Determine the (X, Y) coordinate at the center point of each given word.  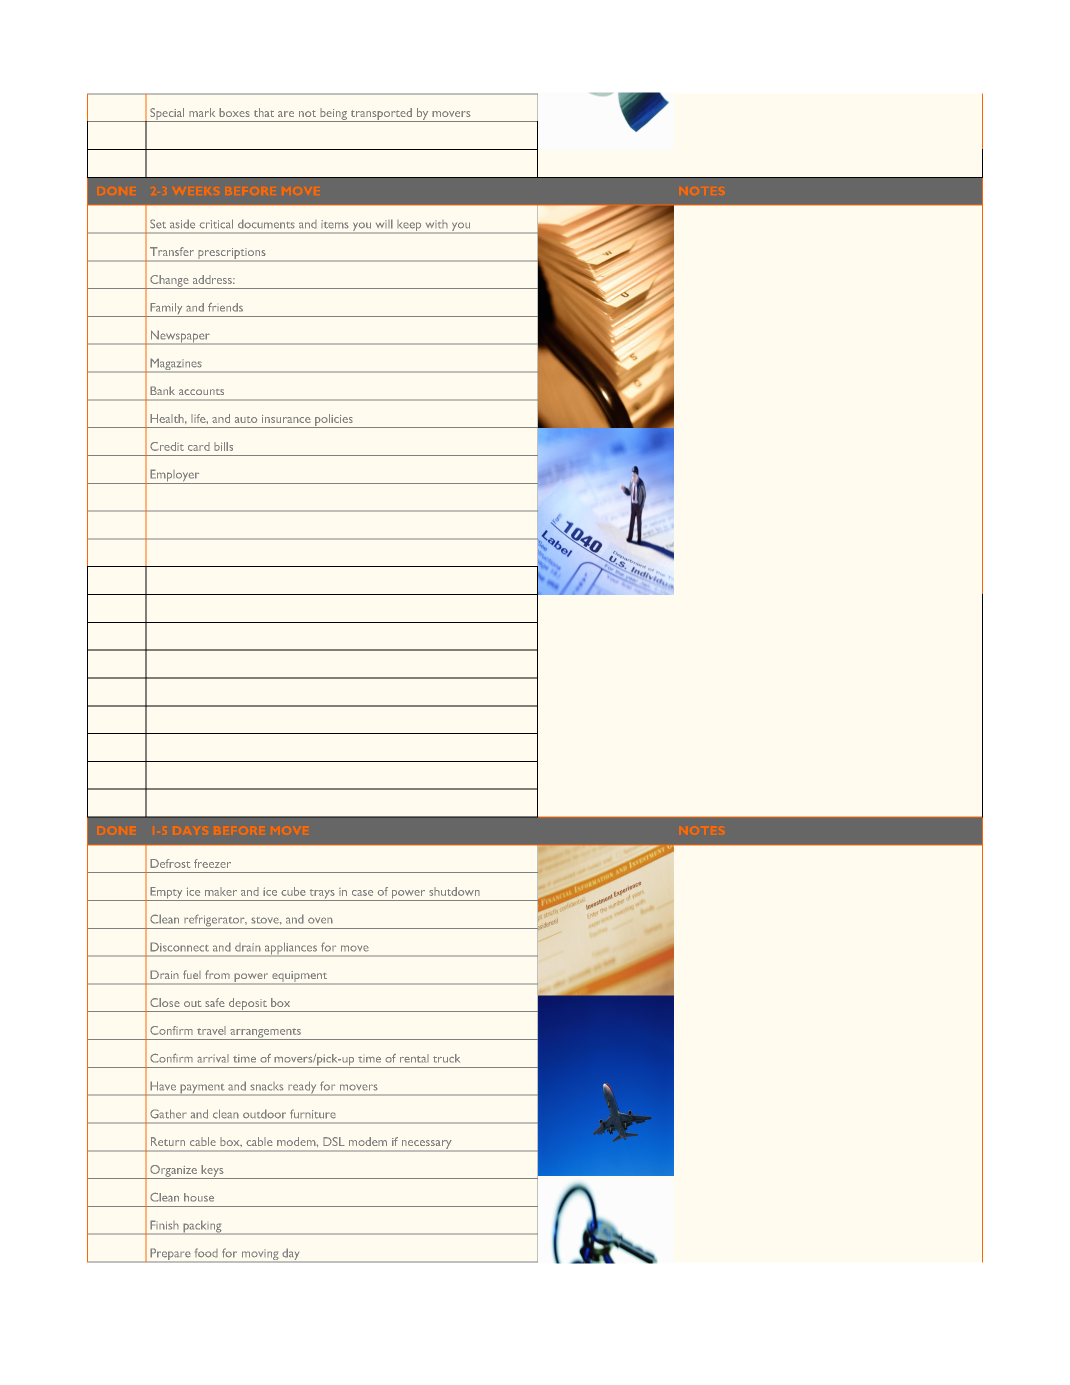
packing (202, 1227)
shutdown (454, 891)
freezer (212, 863)
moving (260, 1256)
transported (381, 115)
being (333, 115)
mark (202, 112)
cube (293, 891)
